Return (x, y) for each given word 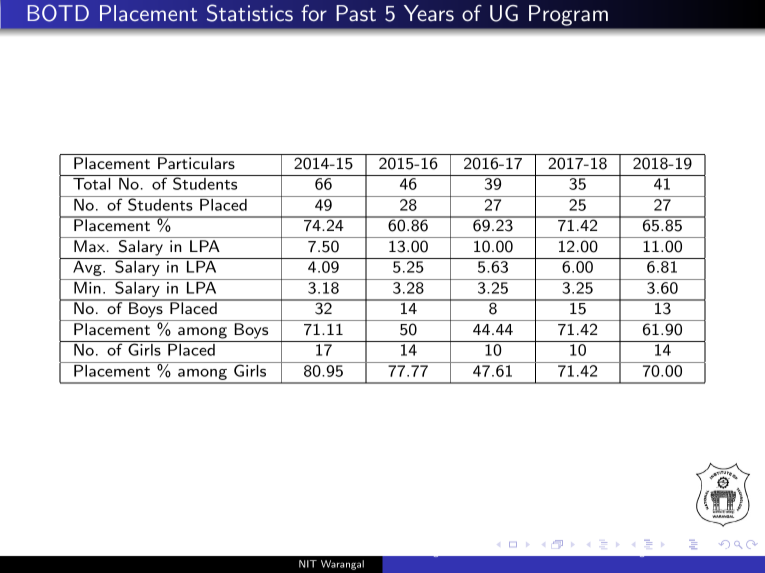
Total (92, 184)
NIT (308, 564)
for (314, 13)
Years (429, 13)
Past (356, 13)
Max (91, 246)
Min (87, 288)
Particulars (196, 163)
